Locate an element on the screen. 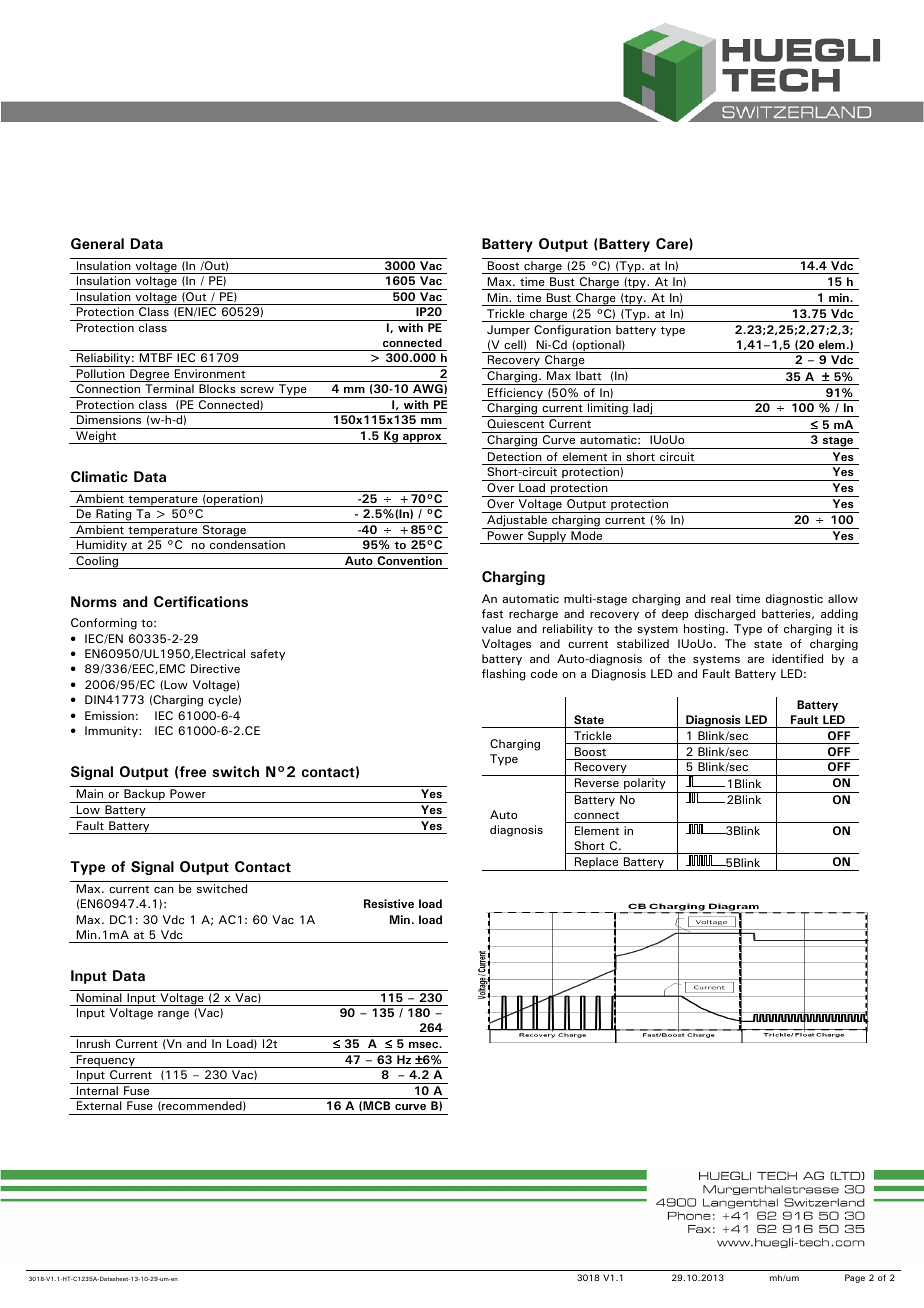 This screenshot has height=1308, width=924. approx is located at coordinates (422, 439).
